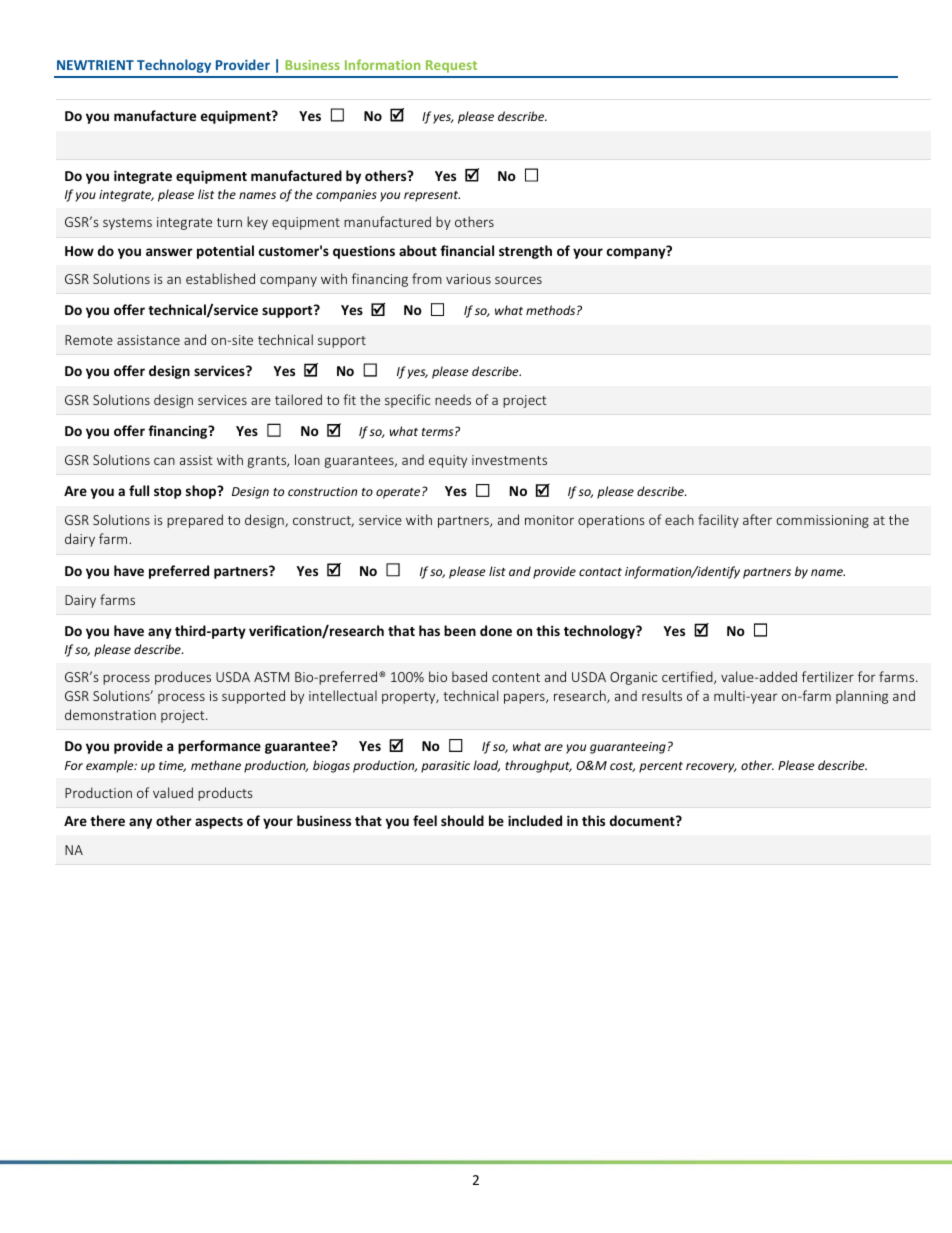 The image size is (952, 1233). What do you see at coordinates (195, 521) in the page?
I see `prepared` at bounding box center [195, 521].
